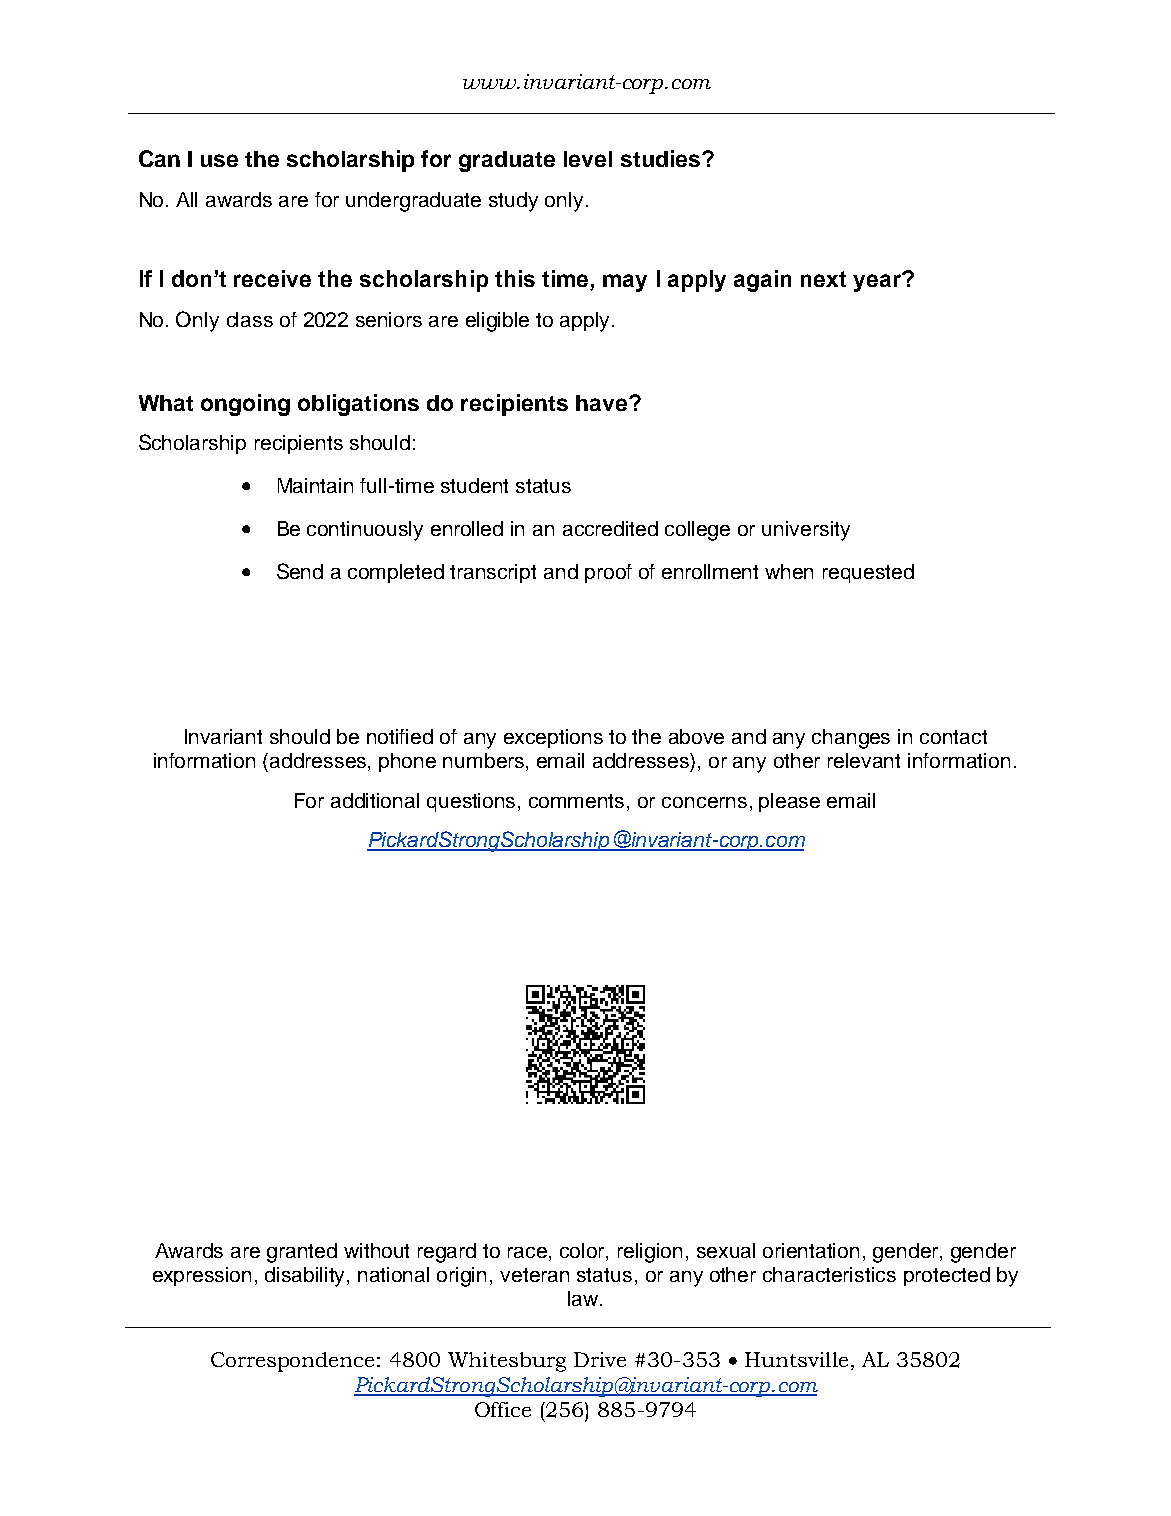 This screenshot has height=1516, width=1171. What do you see at coordinates (868, 573) in the screenshot?
I see `requested` at bounding box center [868, 573].
